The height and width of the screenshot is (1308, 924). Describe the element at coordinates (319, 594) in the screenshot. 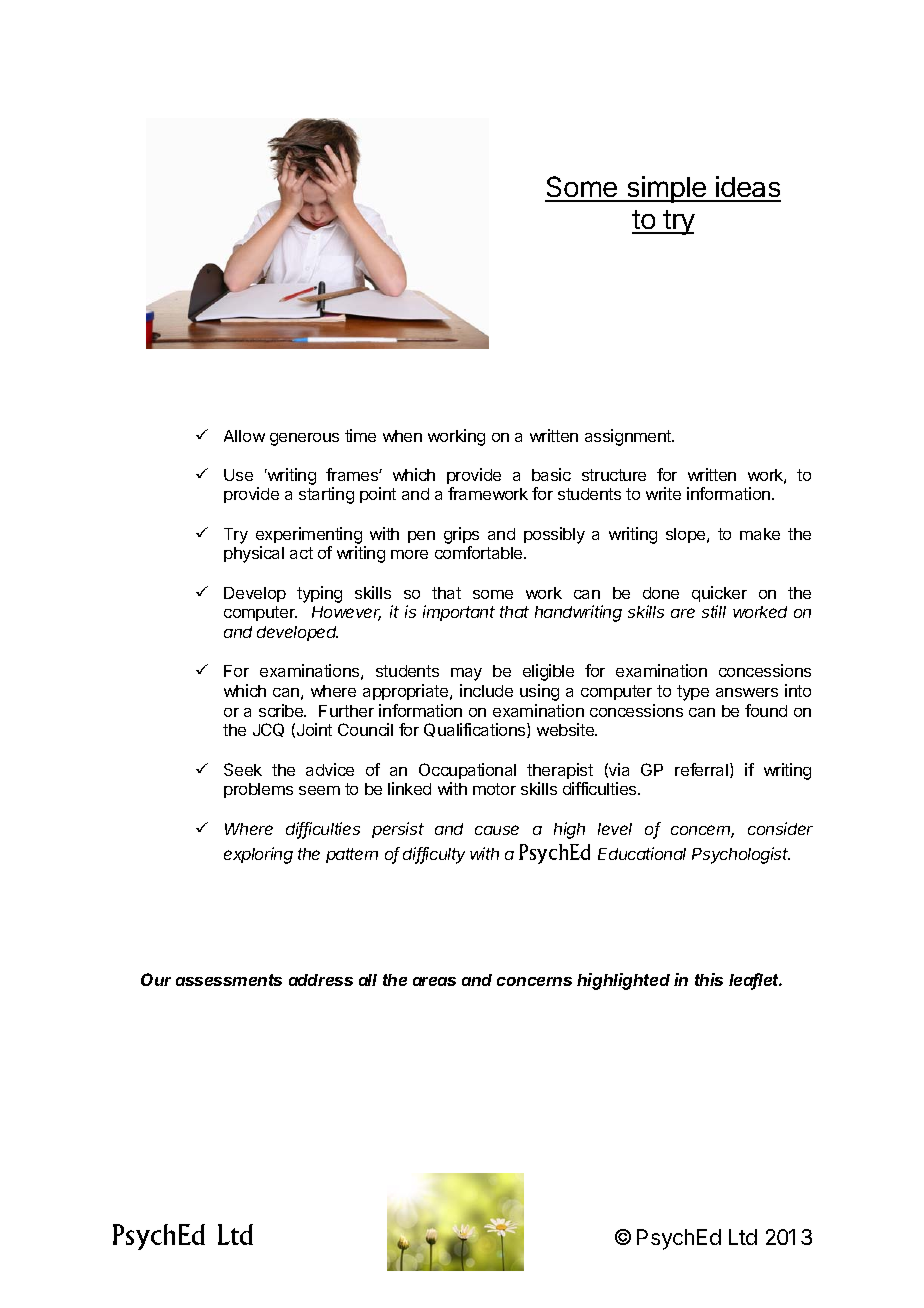

I see `typing` at that location.
